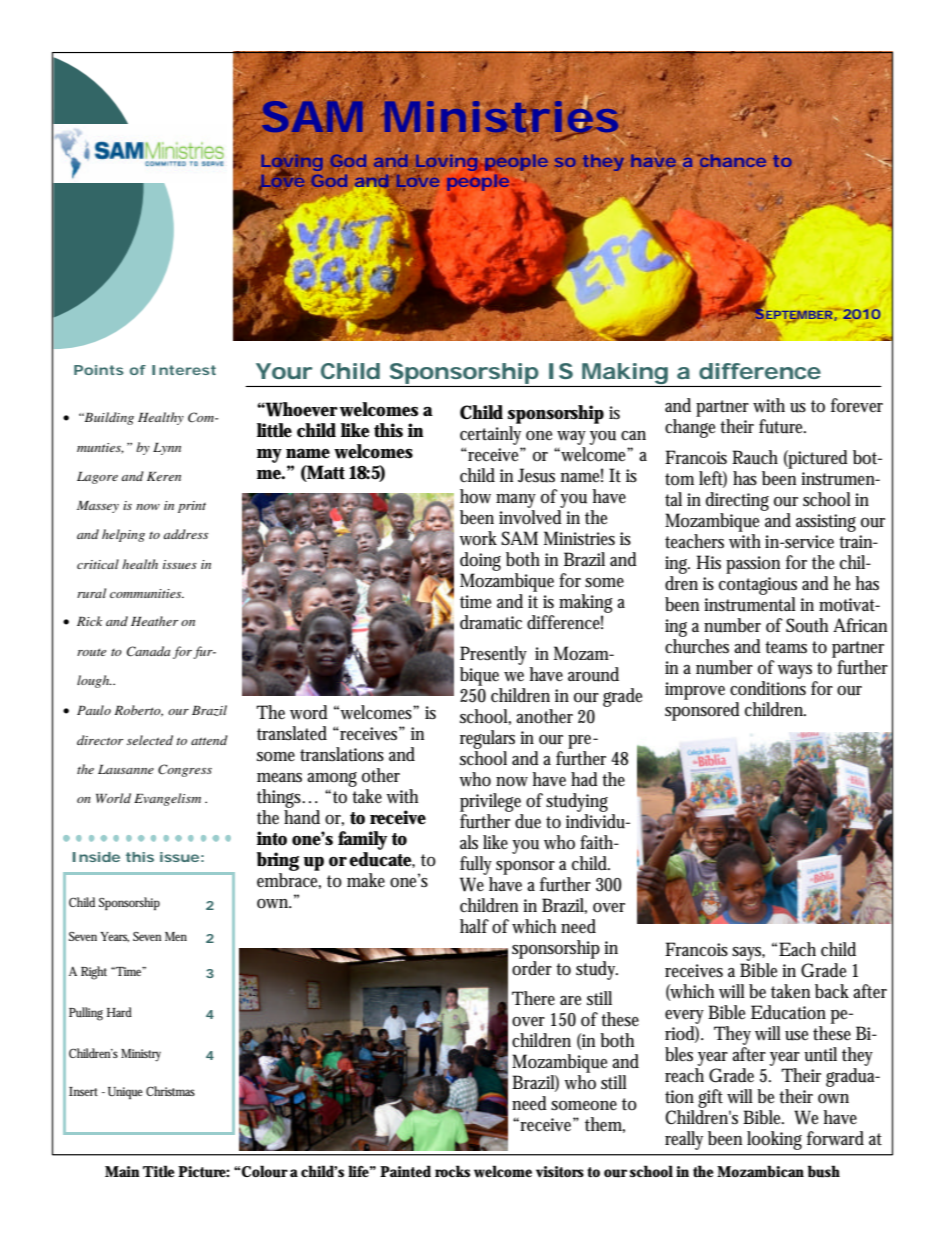 The image size is (952, 1233). Describe the element at coordinates (774, 1140) in the image. I see `looking` at that location.
